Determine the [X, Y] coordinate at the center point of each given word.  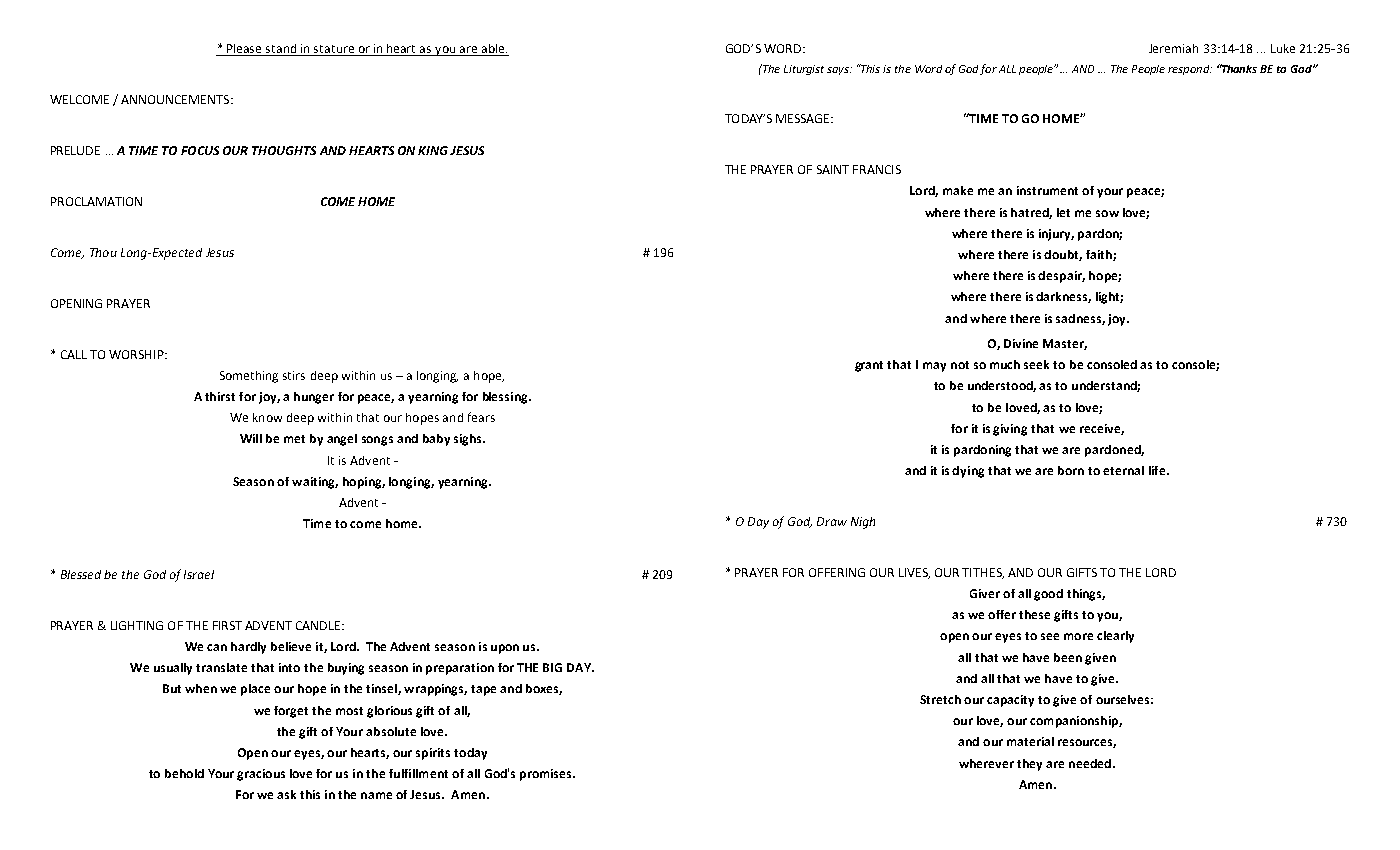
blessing [506, 398]
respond [1190, 70]
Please [245, 50]
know [267, 417]
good [1048, 595]
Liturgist [804, 70]
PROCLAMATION [96, 201]
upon [505, 649]
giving [1010, 430]
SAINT [833, 169]
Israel [199, 574]
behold [184, 773]
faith [1100, 255]
